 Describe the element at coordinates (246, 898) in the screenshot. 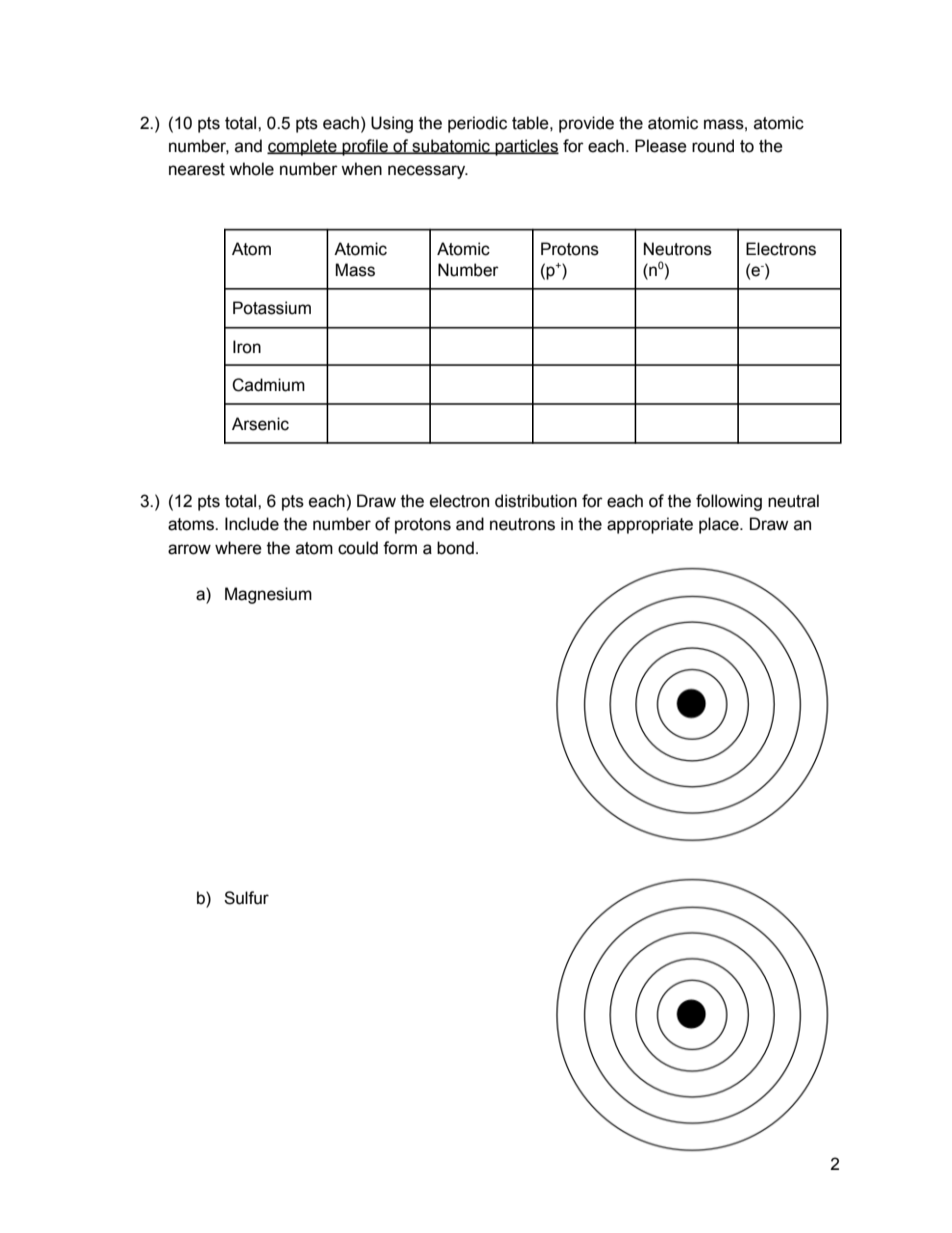

I see `Sulfur` at that location.
